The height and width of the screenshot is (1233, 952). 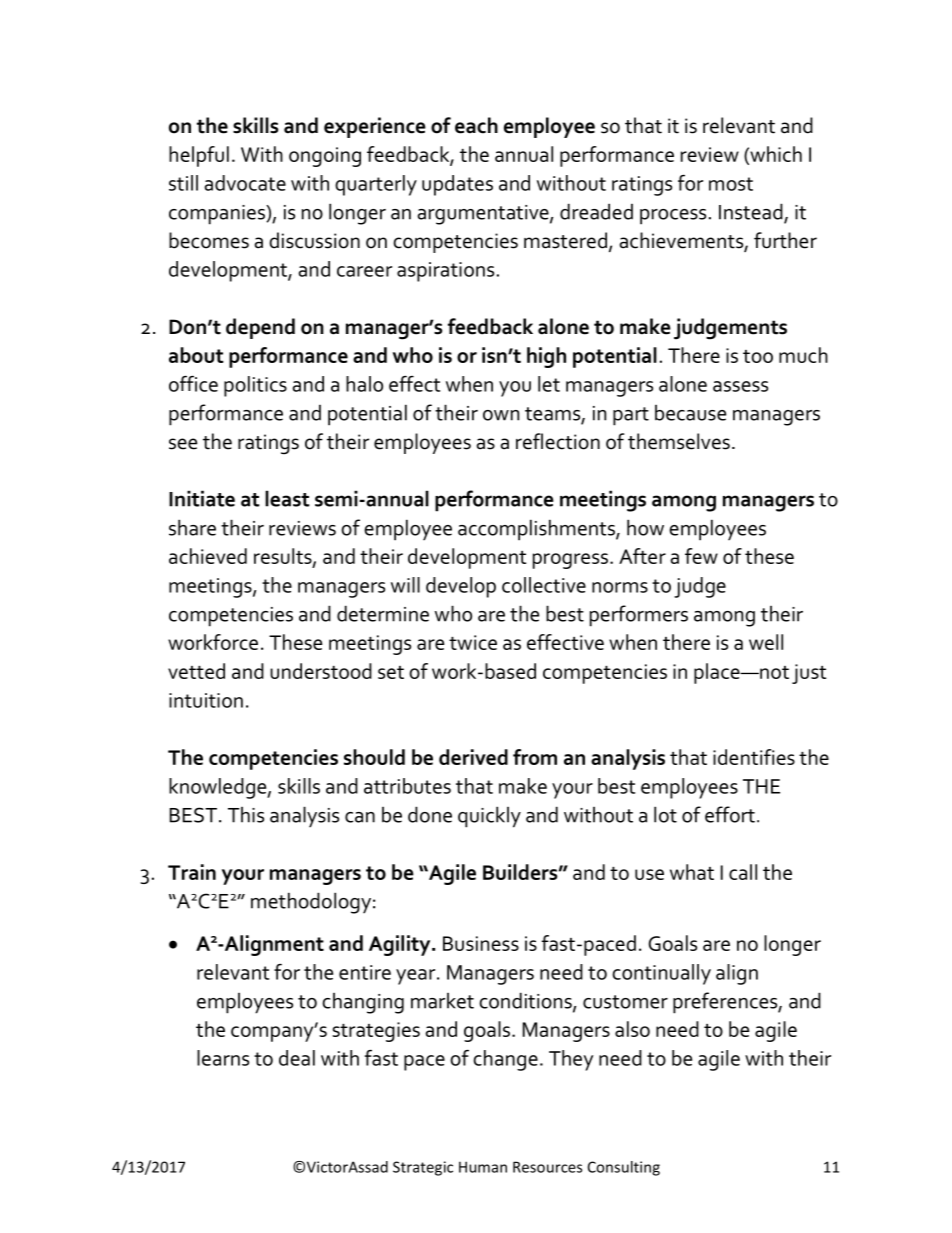 What do you see at coordinates (245, 183) in the screenshot?
I see `advocate` at bounding box center [245, 183].
